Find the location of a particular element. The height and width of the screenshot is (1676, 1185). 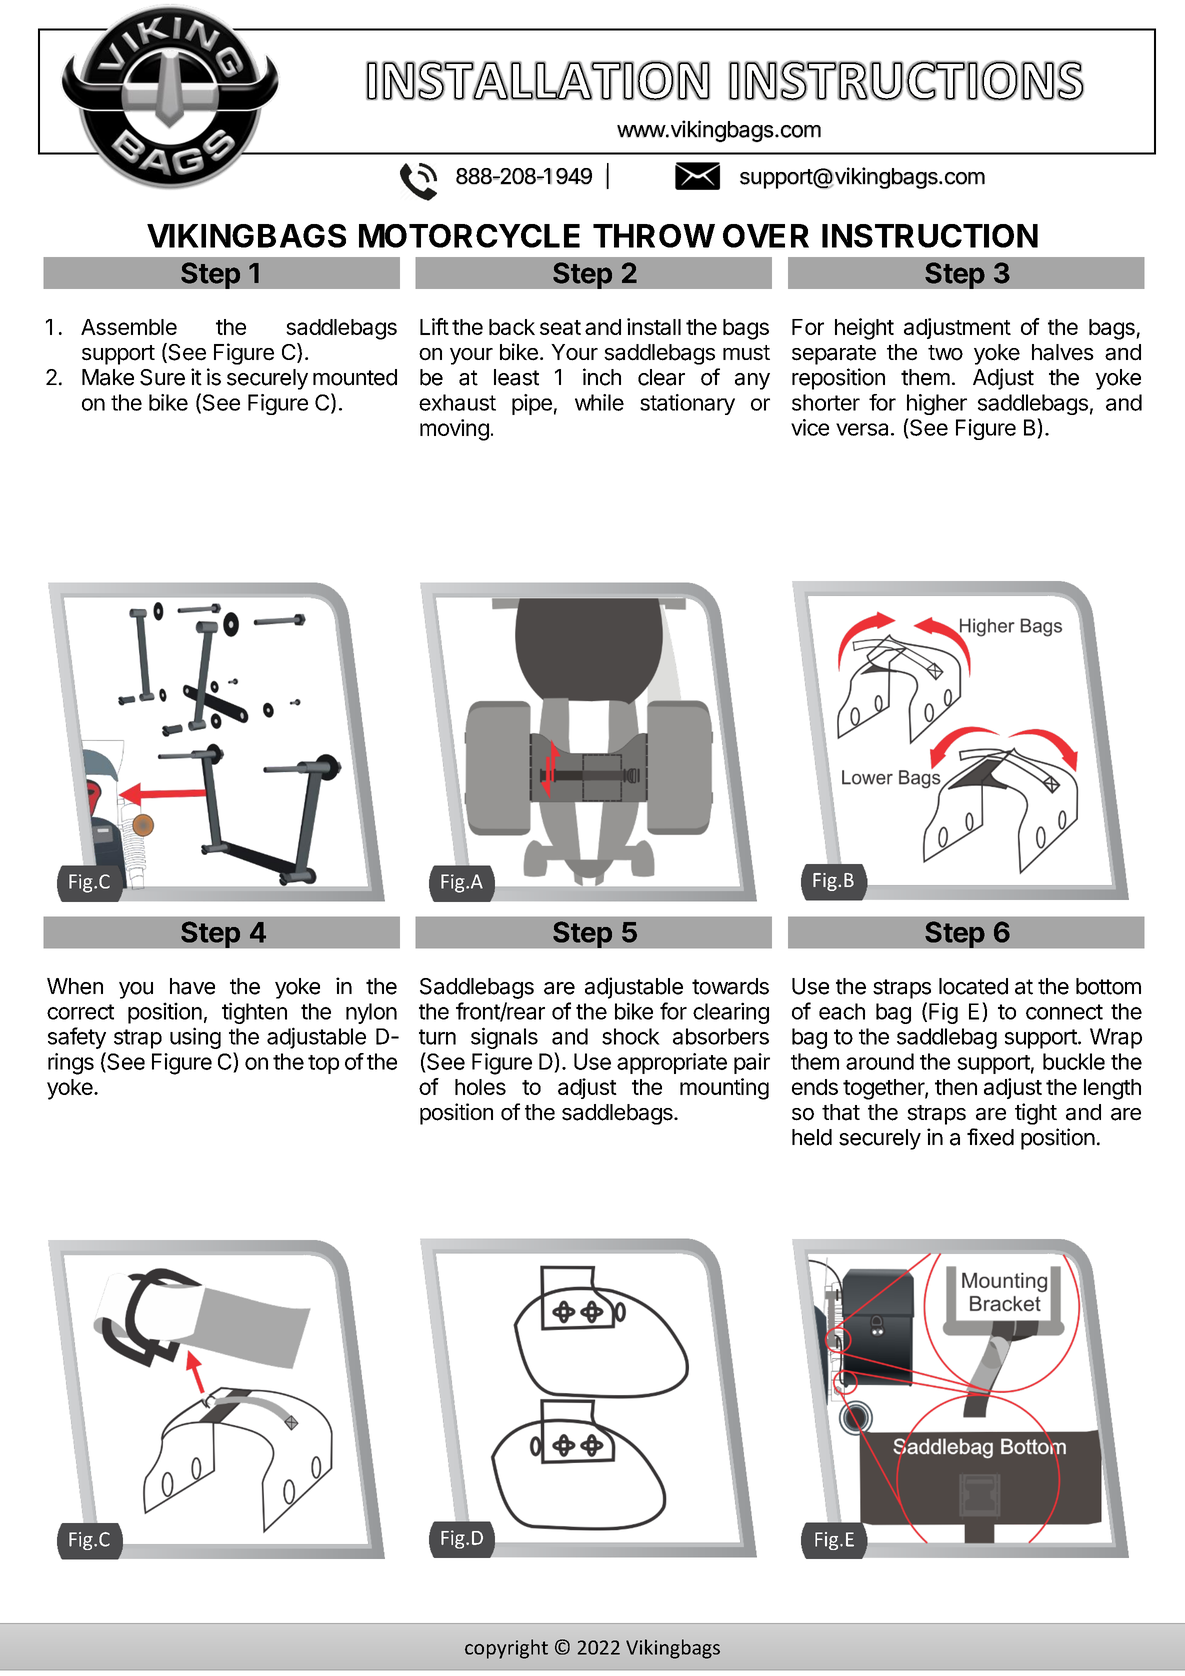

then is located at coordinates (956, 1087).
